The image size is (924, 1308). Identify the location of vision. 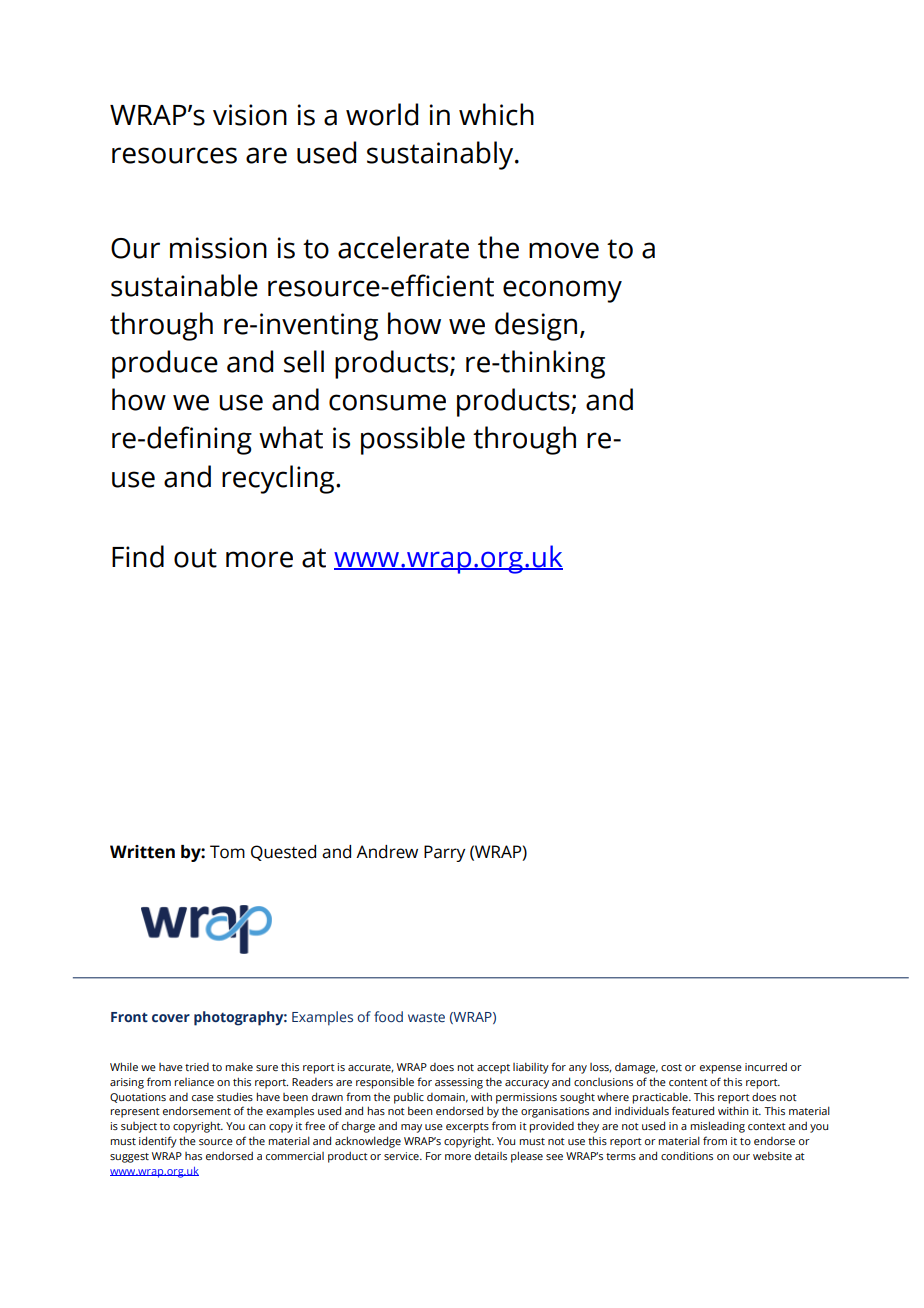
(250, 115).
